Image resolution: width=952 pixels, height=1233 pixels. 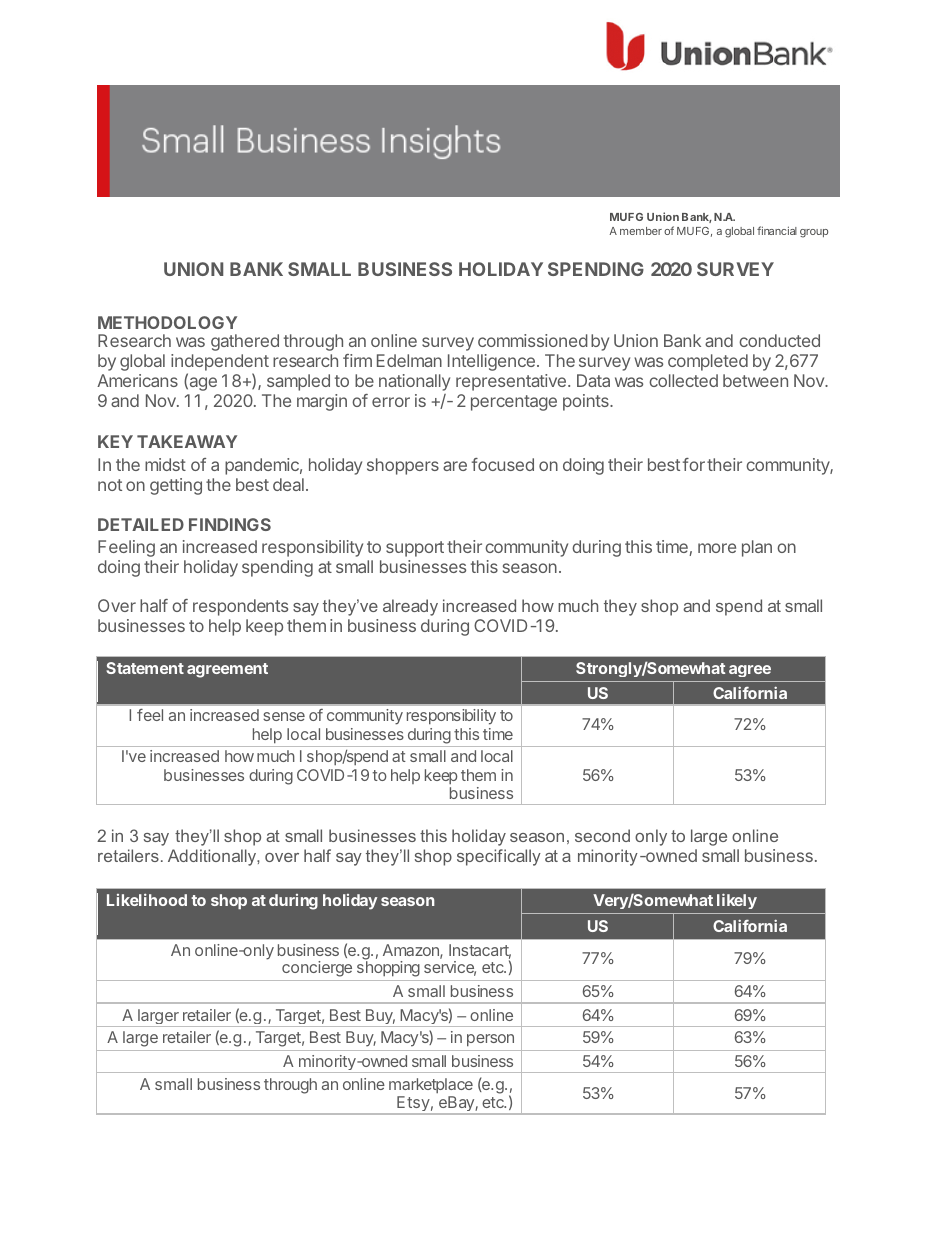 What do you see at coordinates (490, 1040) in the document?
I see `person` at bounding box center [490, 1040].
